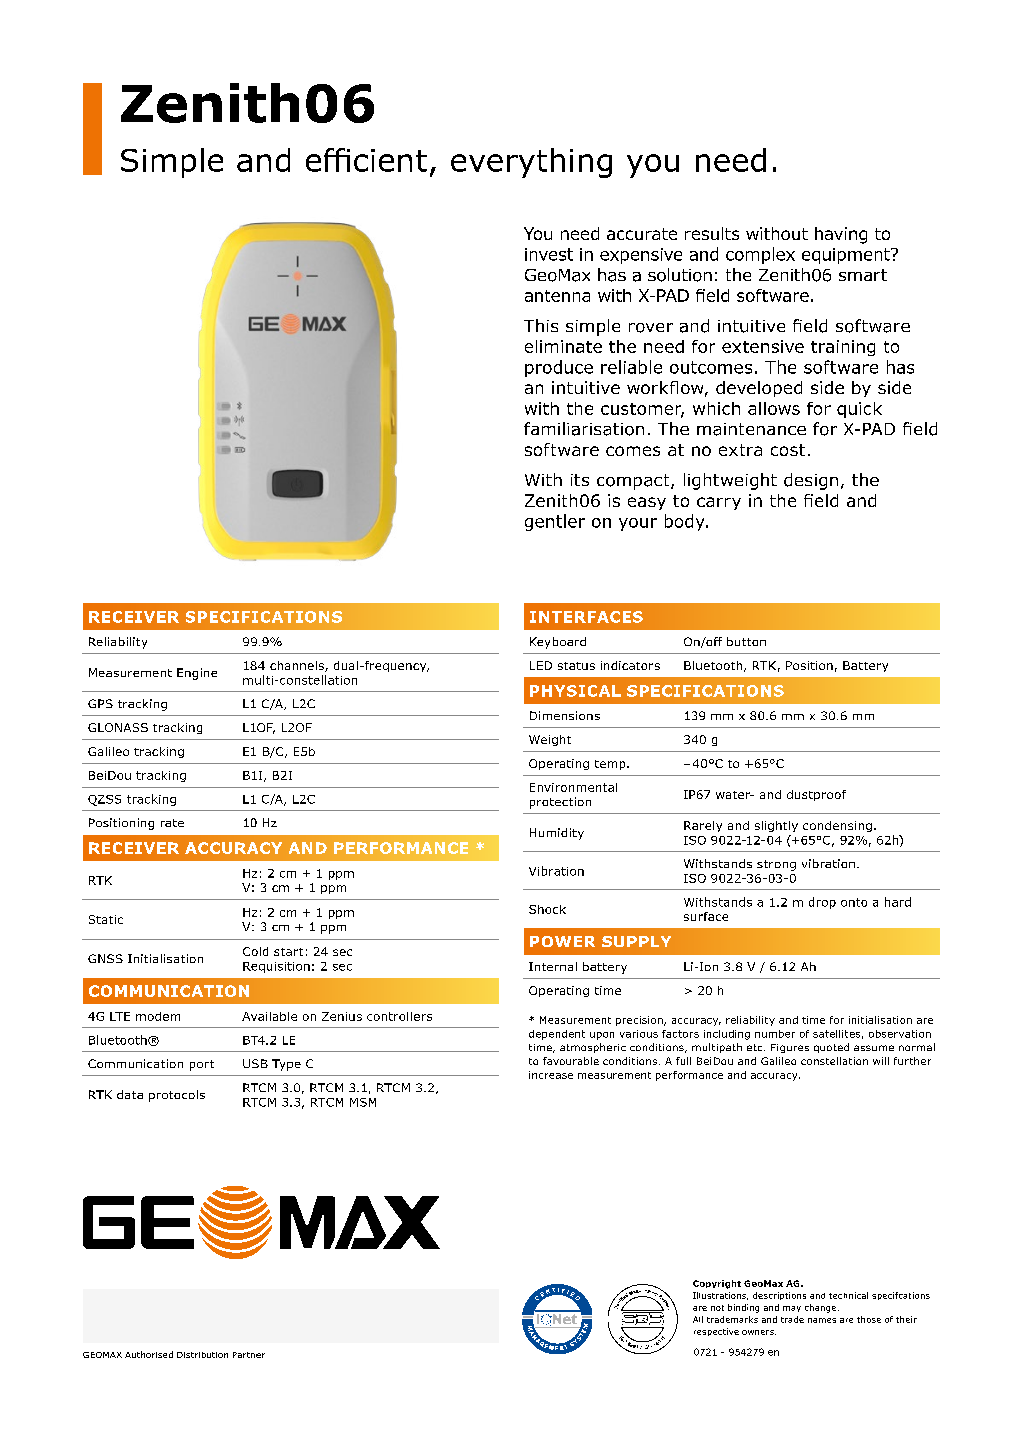  Describe the element at coordinates (841, 235) in the image. I see `having` at that location.
